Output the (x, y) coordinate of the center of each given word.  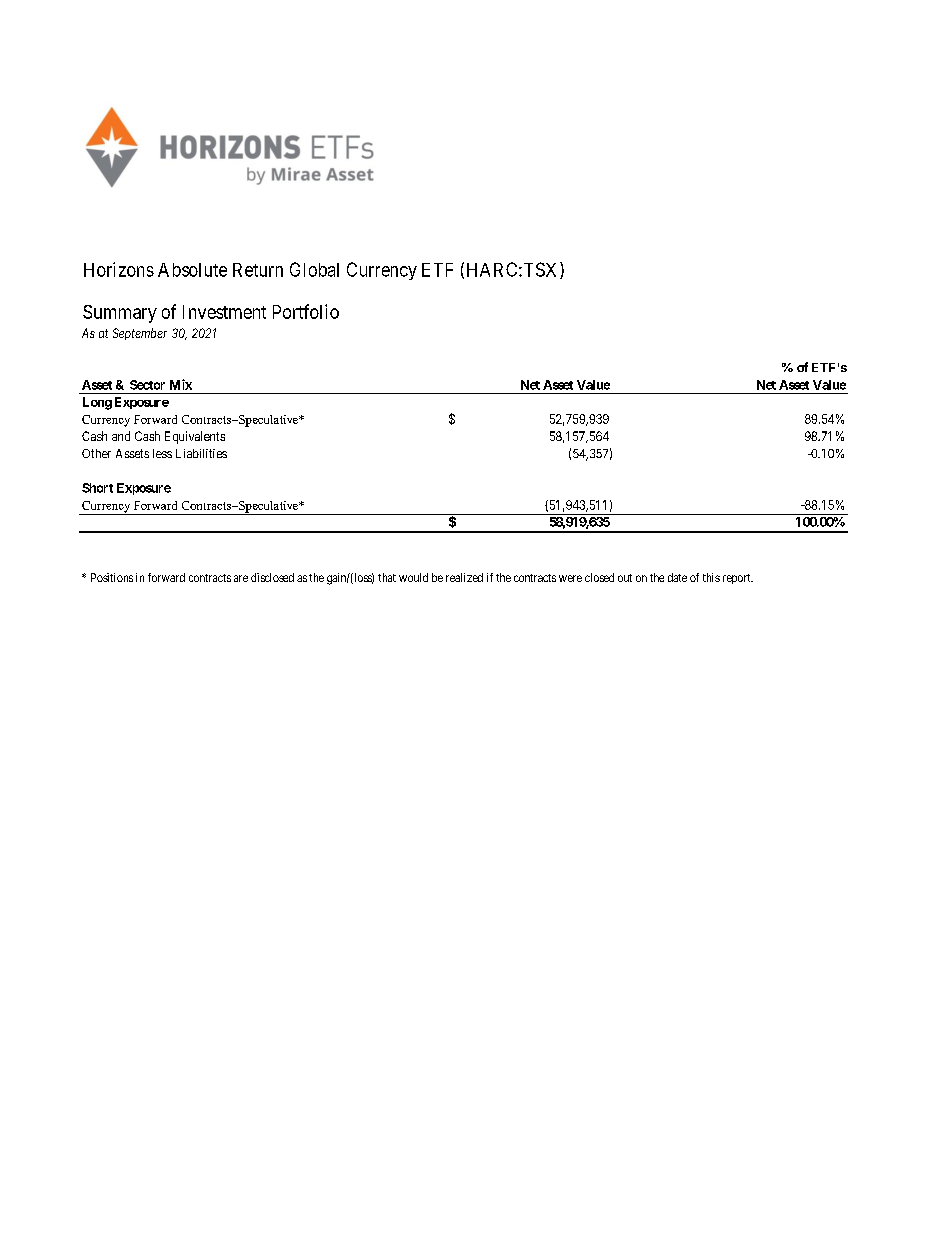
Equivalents (195, 437)
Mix (181, 384)
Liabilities (201, 453)
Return (258, 270)
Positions (112, 577)
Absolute (192, 270)
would (413, 577)
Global (314, 269)
